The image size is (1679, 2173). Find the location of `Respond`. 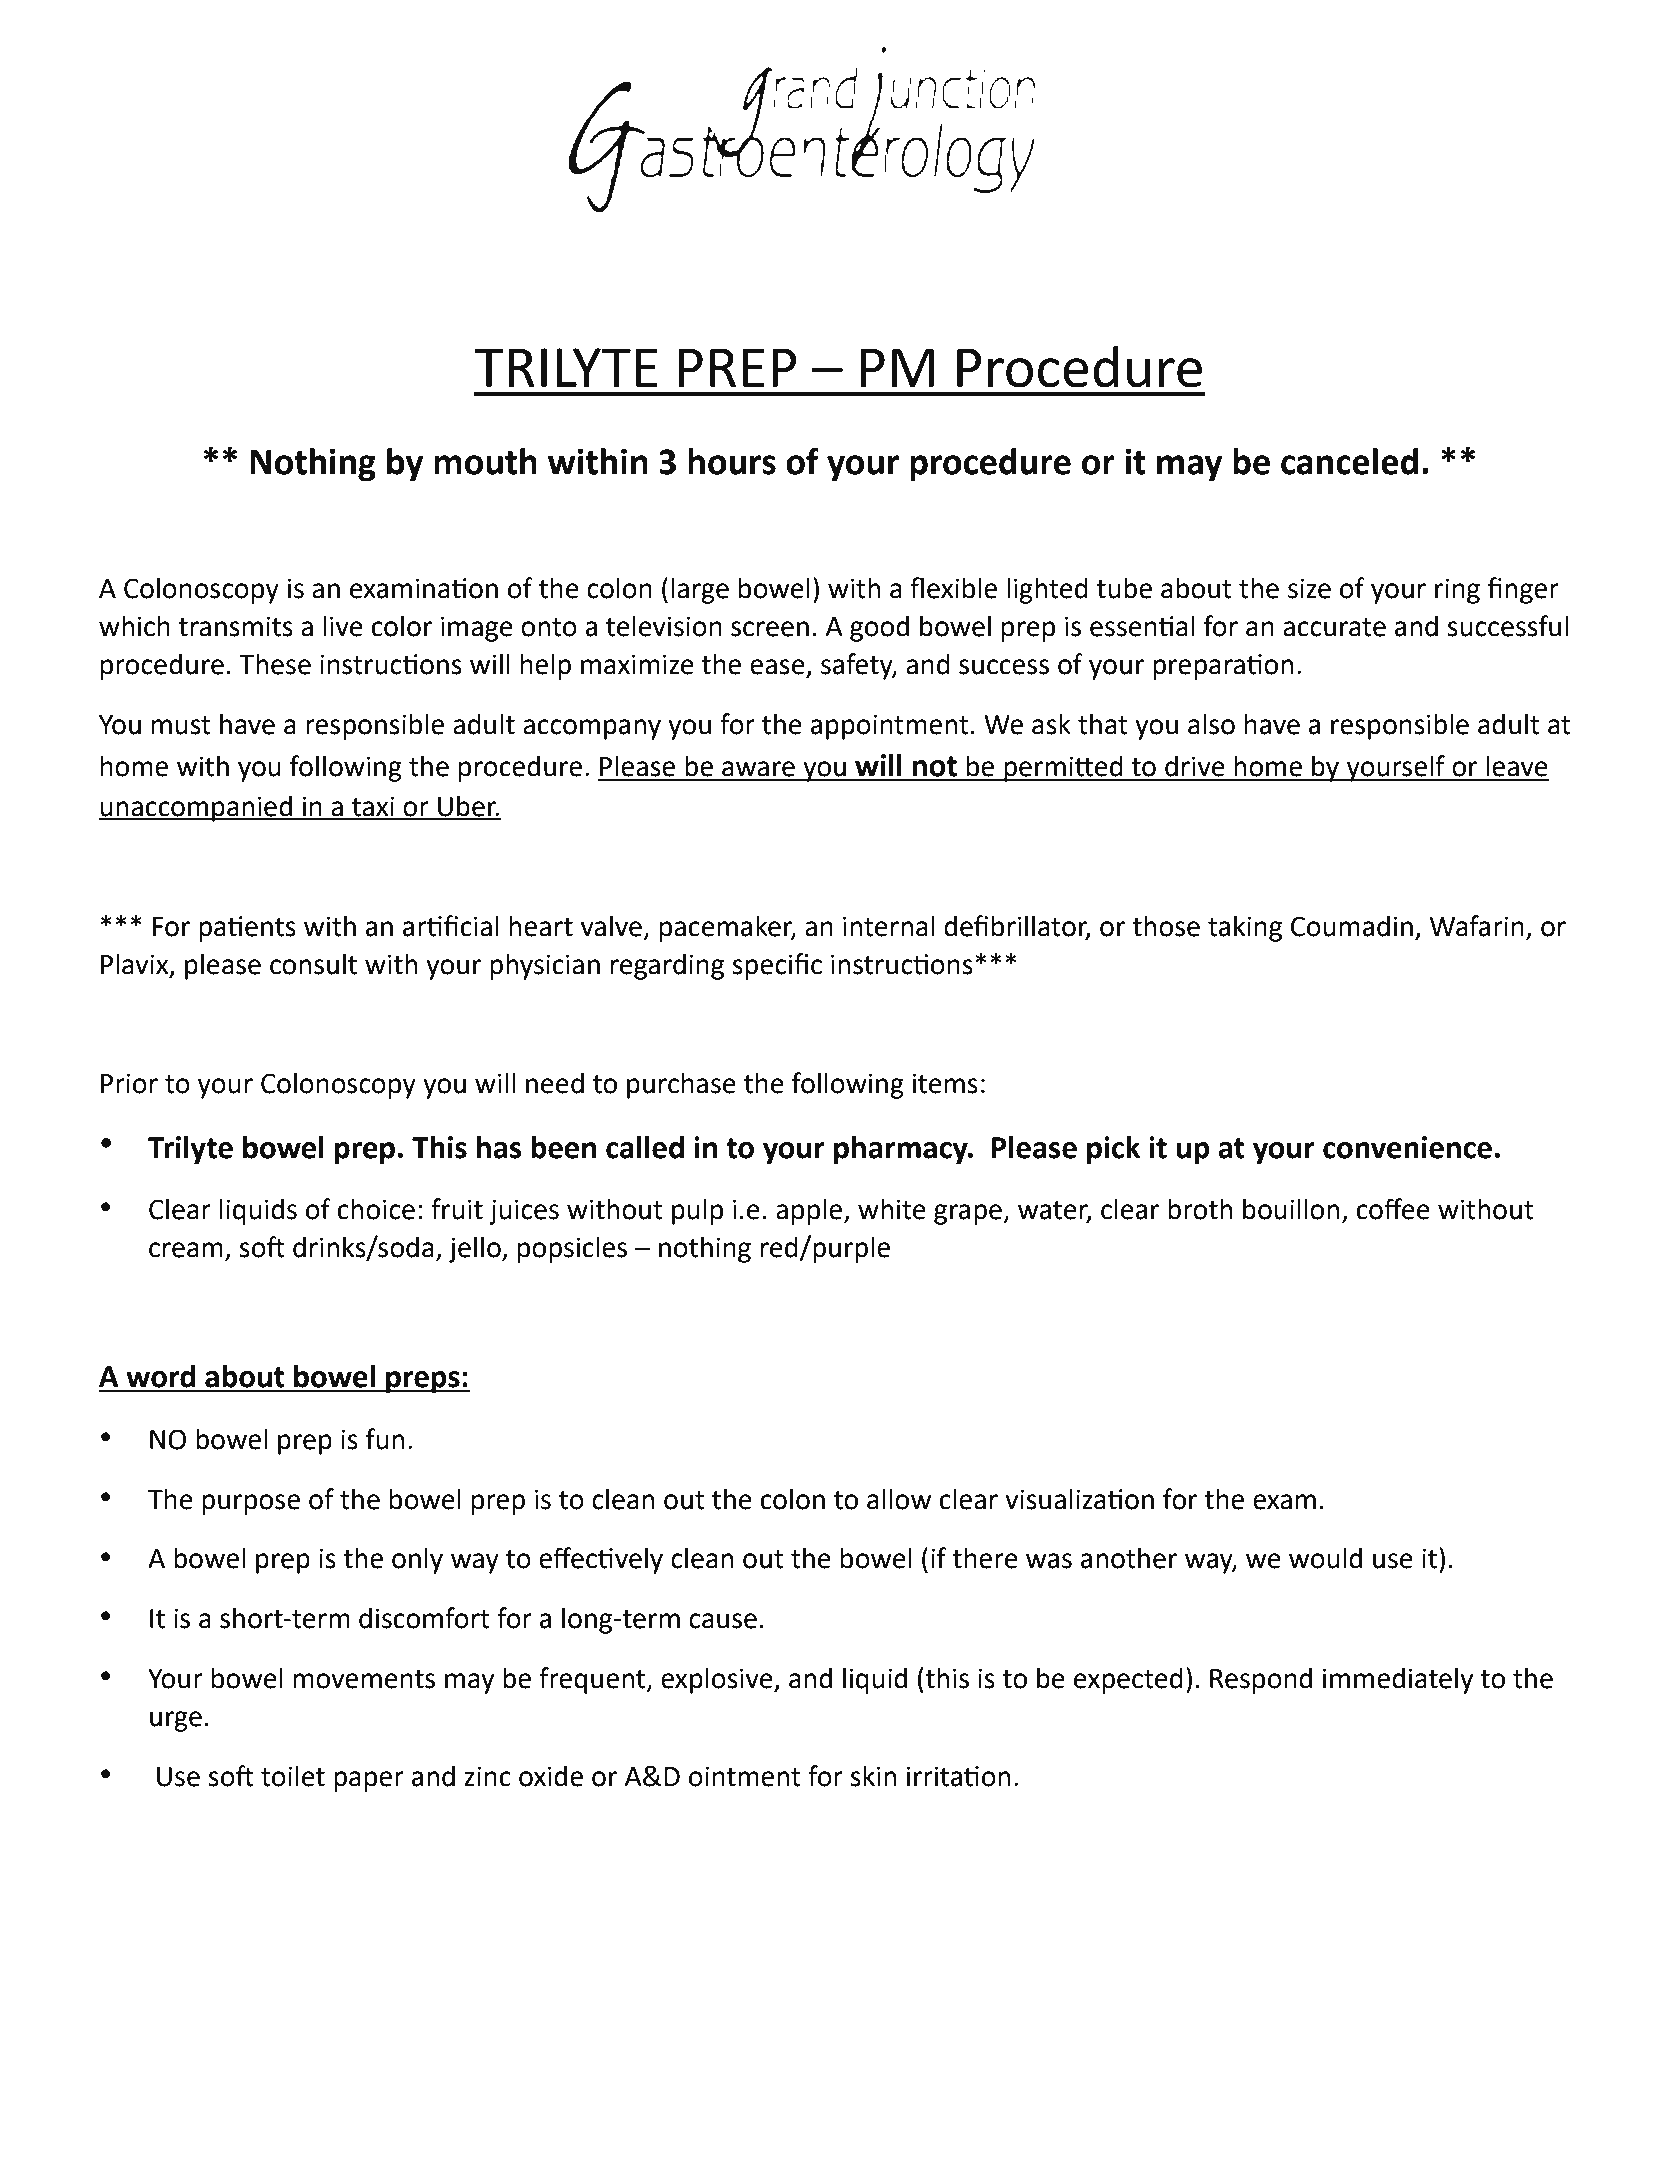

Respond is located at coordinates (1261, 1680).
